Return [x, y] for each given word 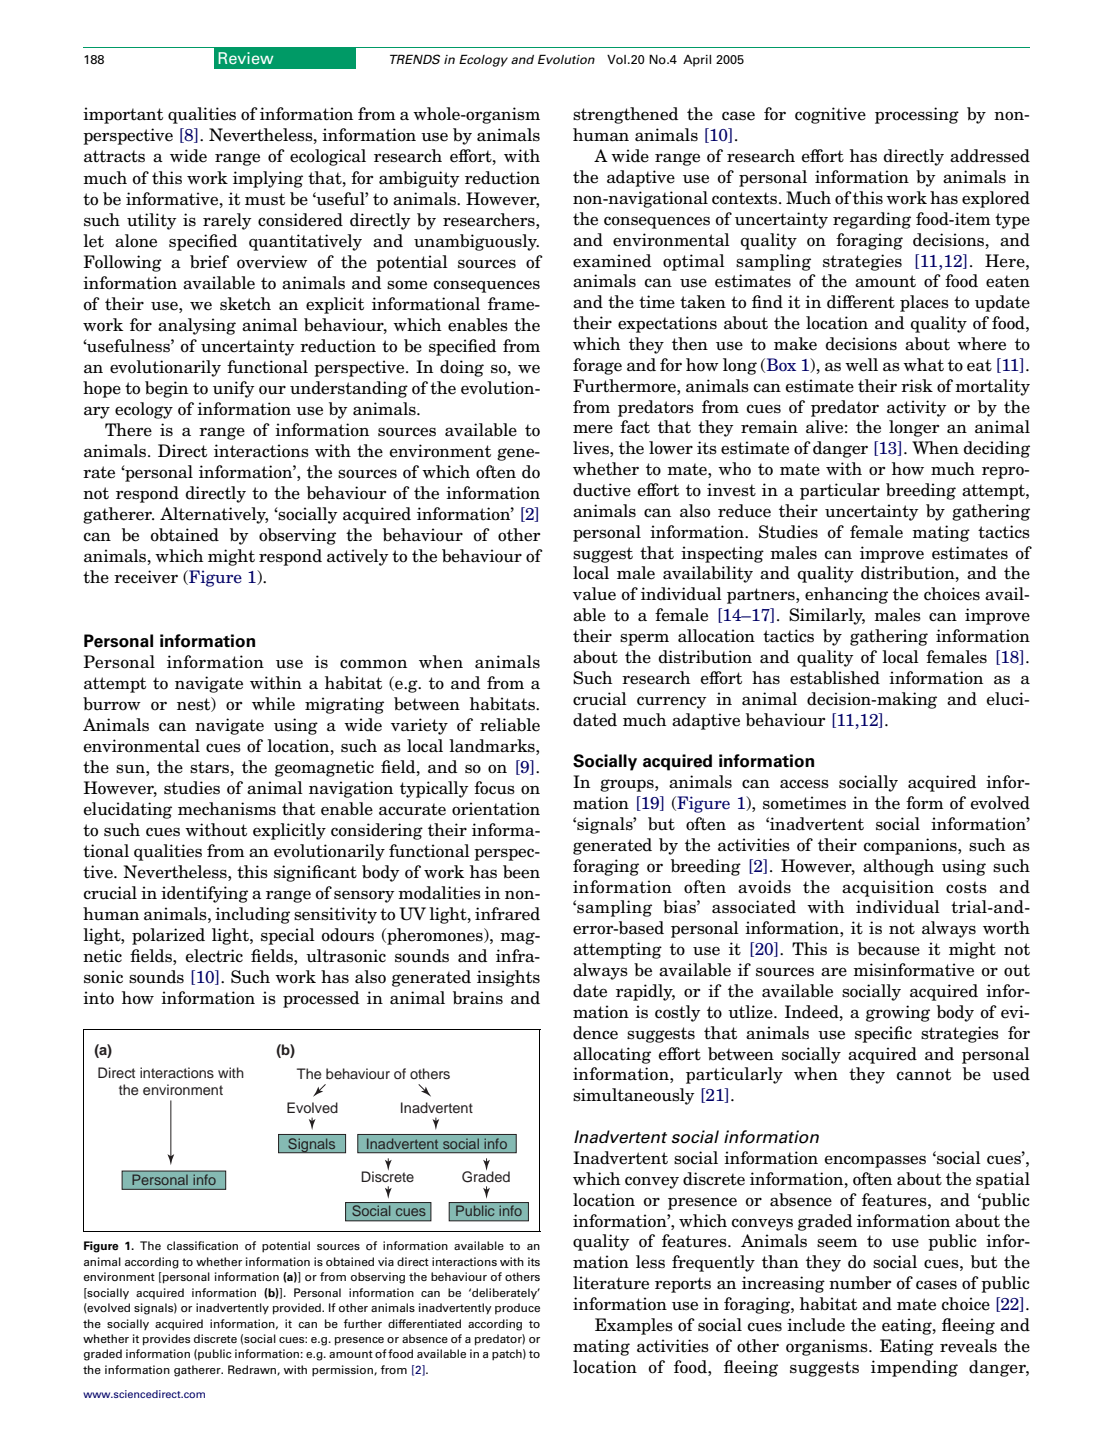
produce [517, 1309]
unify [234, 389]
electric [214, 956]
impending [914, 1368]
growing [898, 1013]
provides [166, 1340]
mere [593, 429]
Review [245, 58]
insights [508, 978]
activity [917, 408]
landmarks [493, 746]
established [835, 678]
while [273, 704]
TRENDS [415, 59]
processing [917, 115]
